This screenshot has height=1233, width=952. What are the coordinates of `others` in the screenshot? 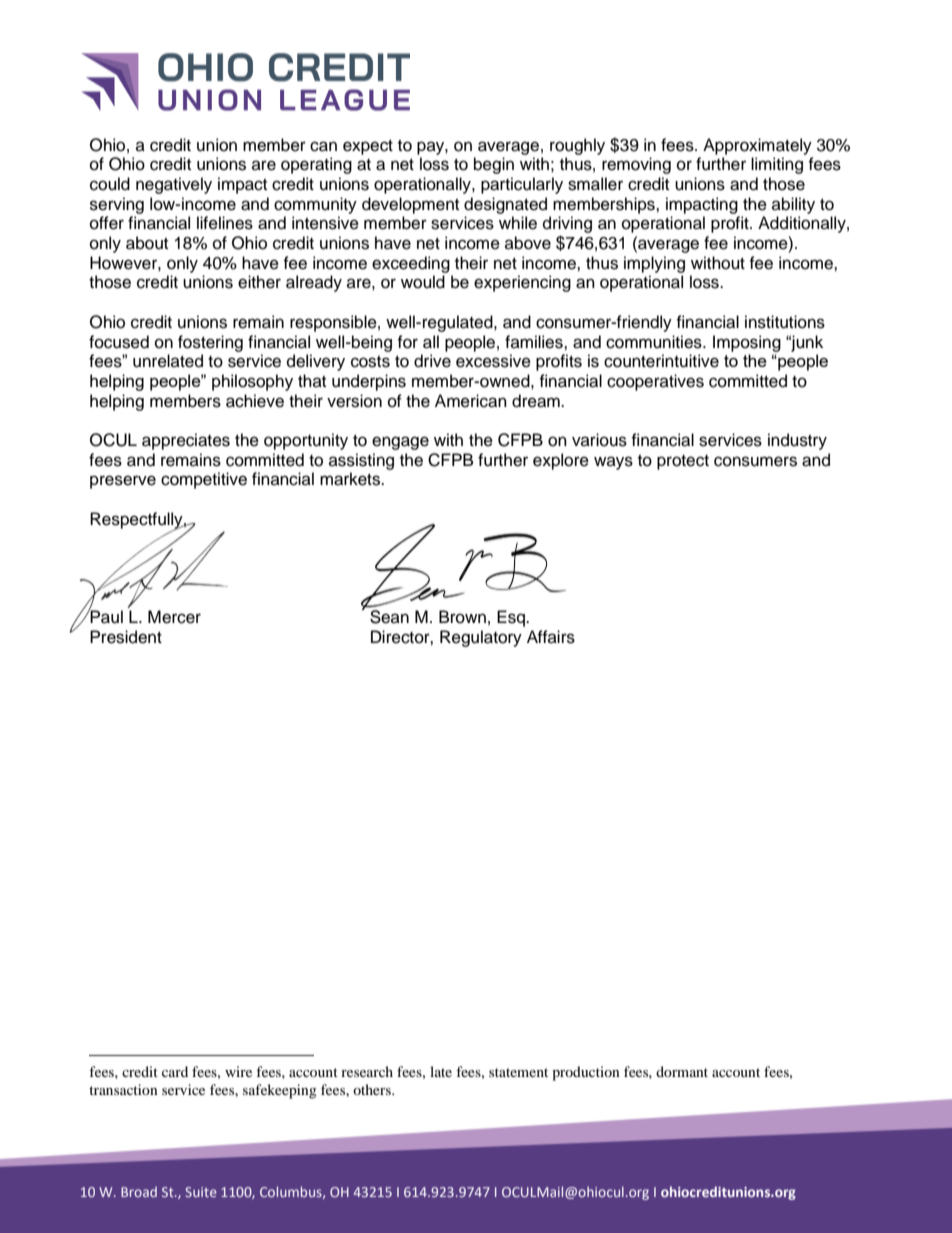 It's located at (373, 1089).
